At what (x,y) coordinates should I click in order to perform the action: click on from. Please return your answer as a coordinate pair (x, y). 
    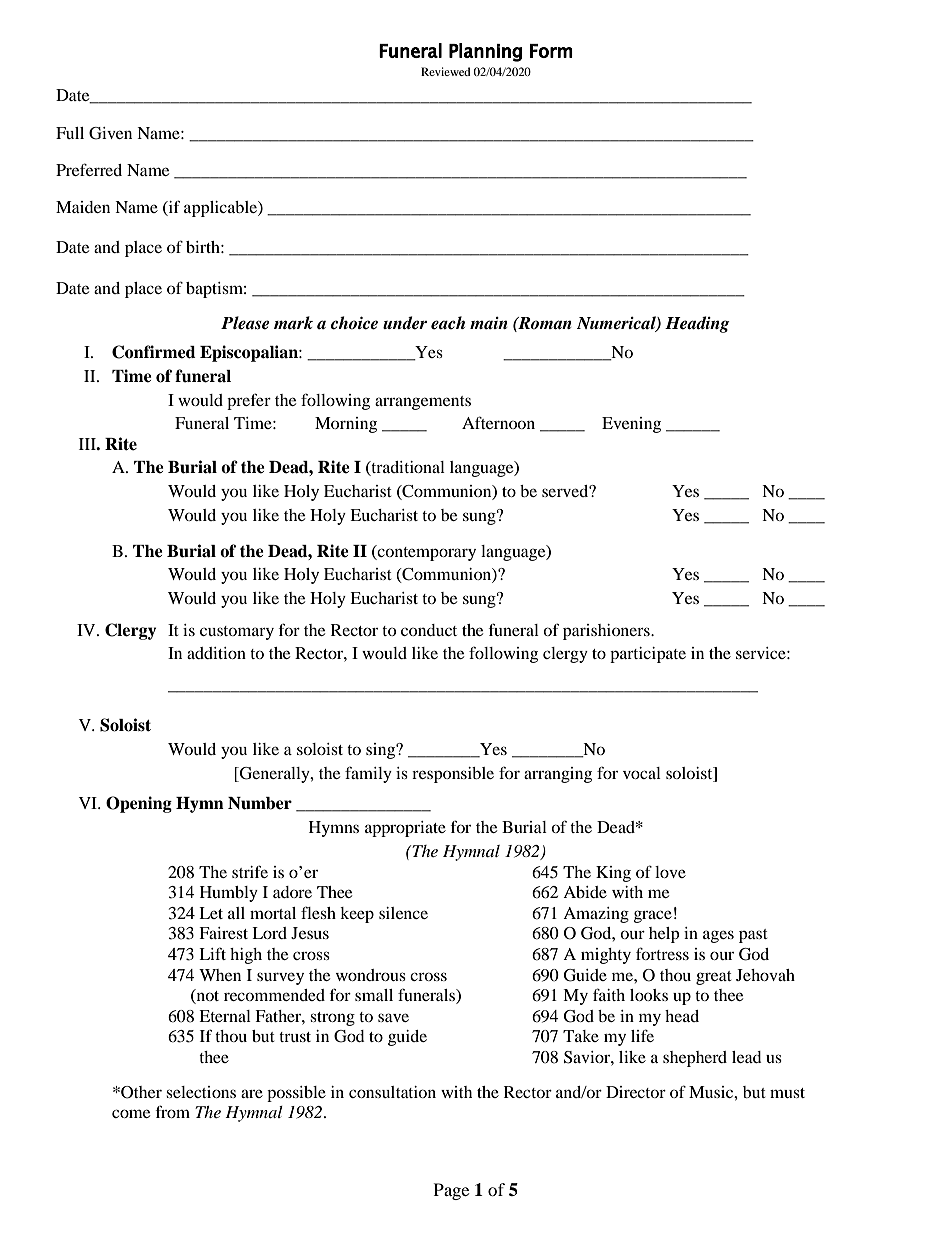
    Looking at the image, I should click on (173, 1111).
